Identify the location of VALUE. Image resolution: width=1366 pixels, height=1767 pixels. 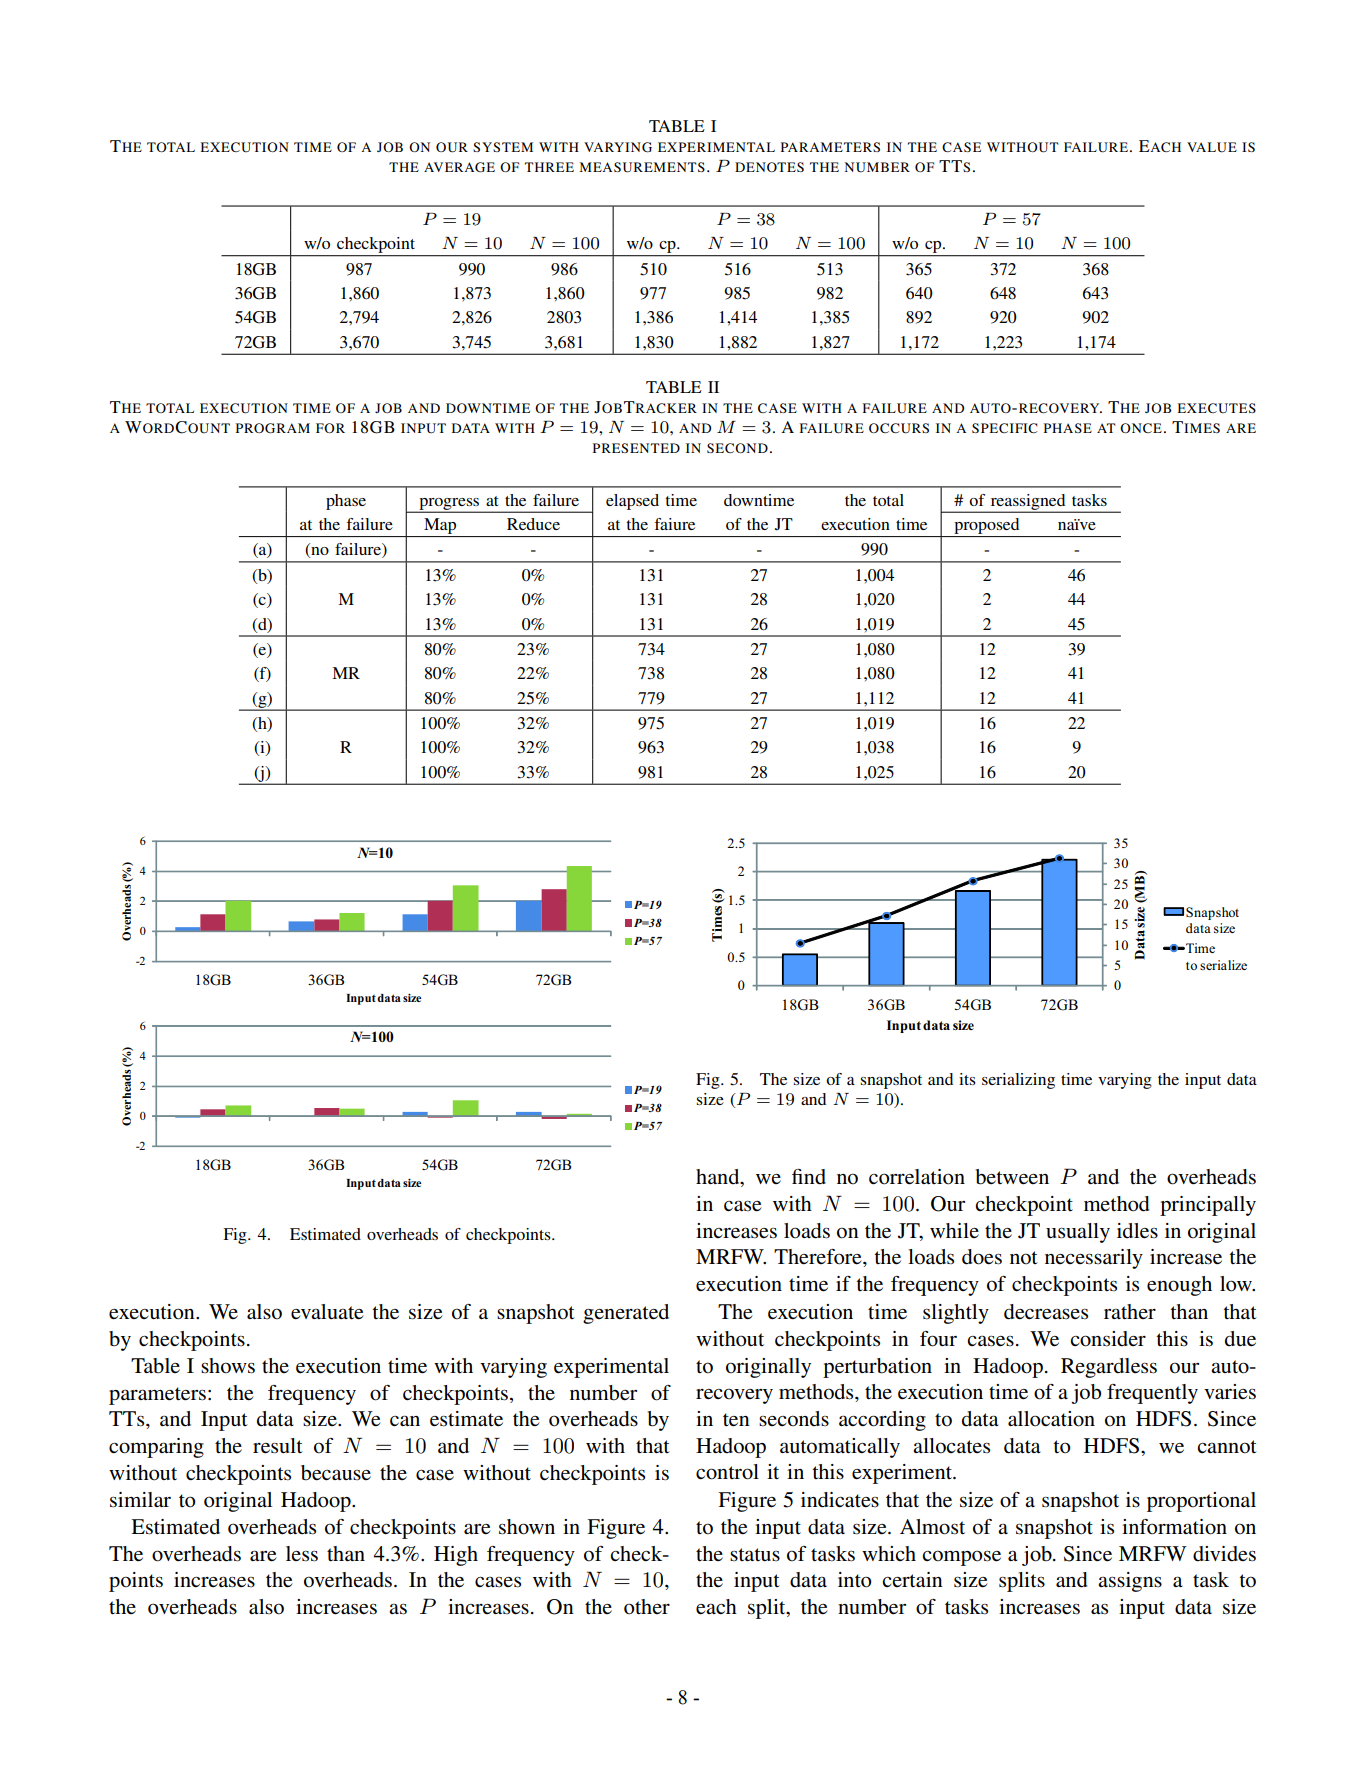
(1212, 147).
